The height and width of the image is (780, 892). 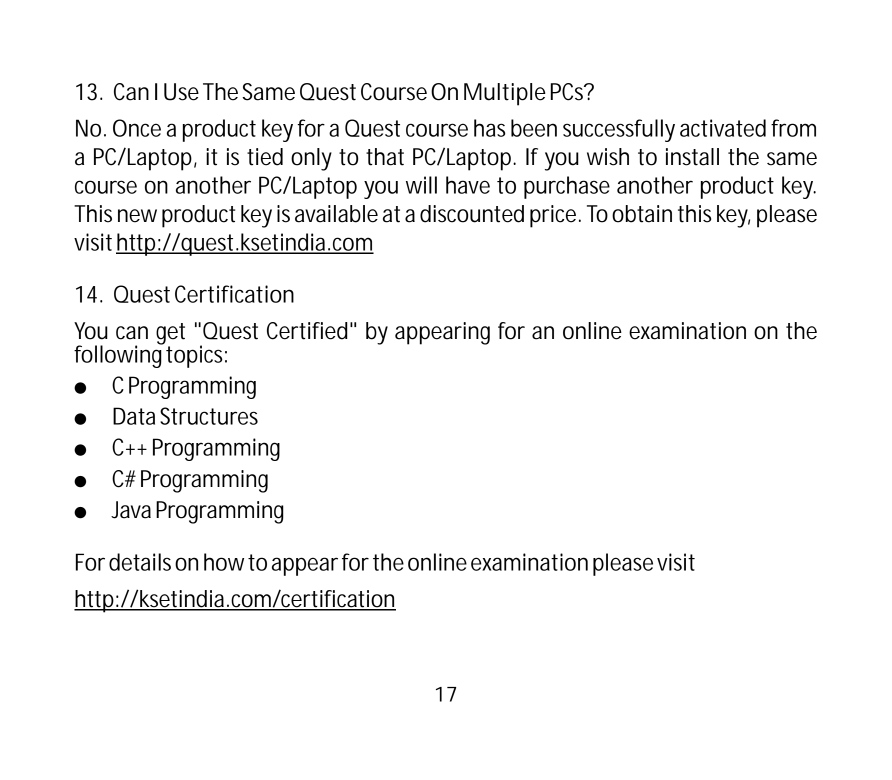 I want to click on Structures, so click(x=209, y=416).
